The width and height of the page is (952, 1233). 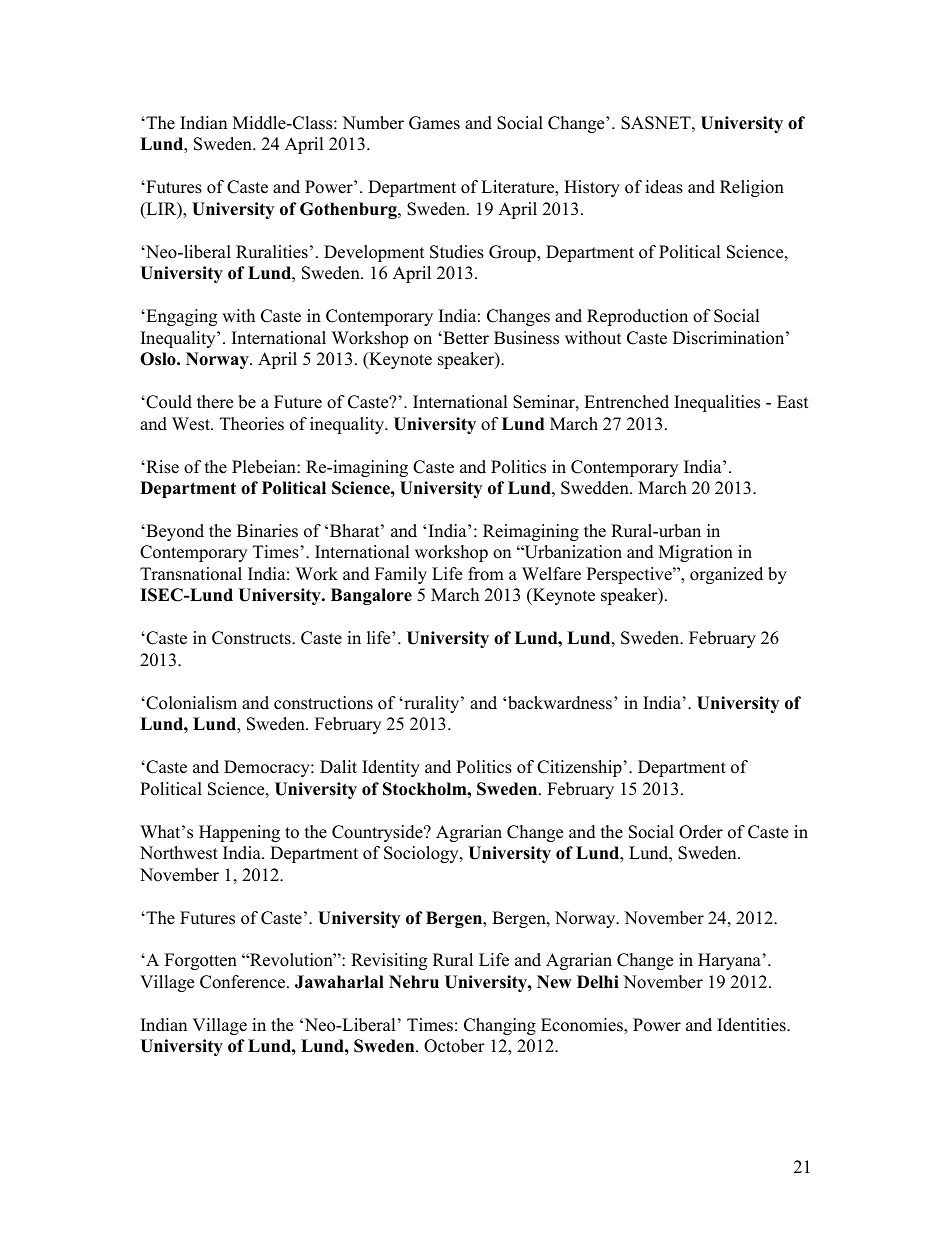 I want to click on Changing, so click(x=500, y=1026).
